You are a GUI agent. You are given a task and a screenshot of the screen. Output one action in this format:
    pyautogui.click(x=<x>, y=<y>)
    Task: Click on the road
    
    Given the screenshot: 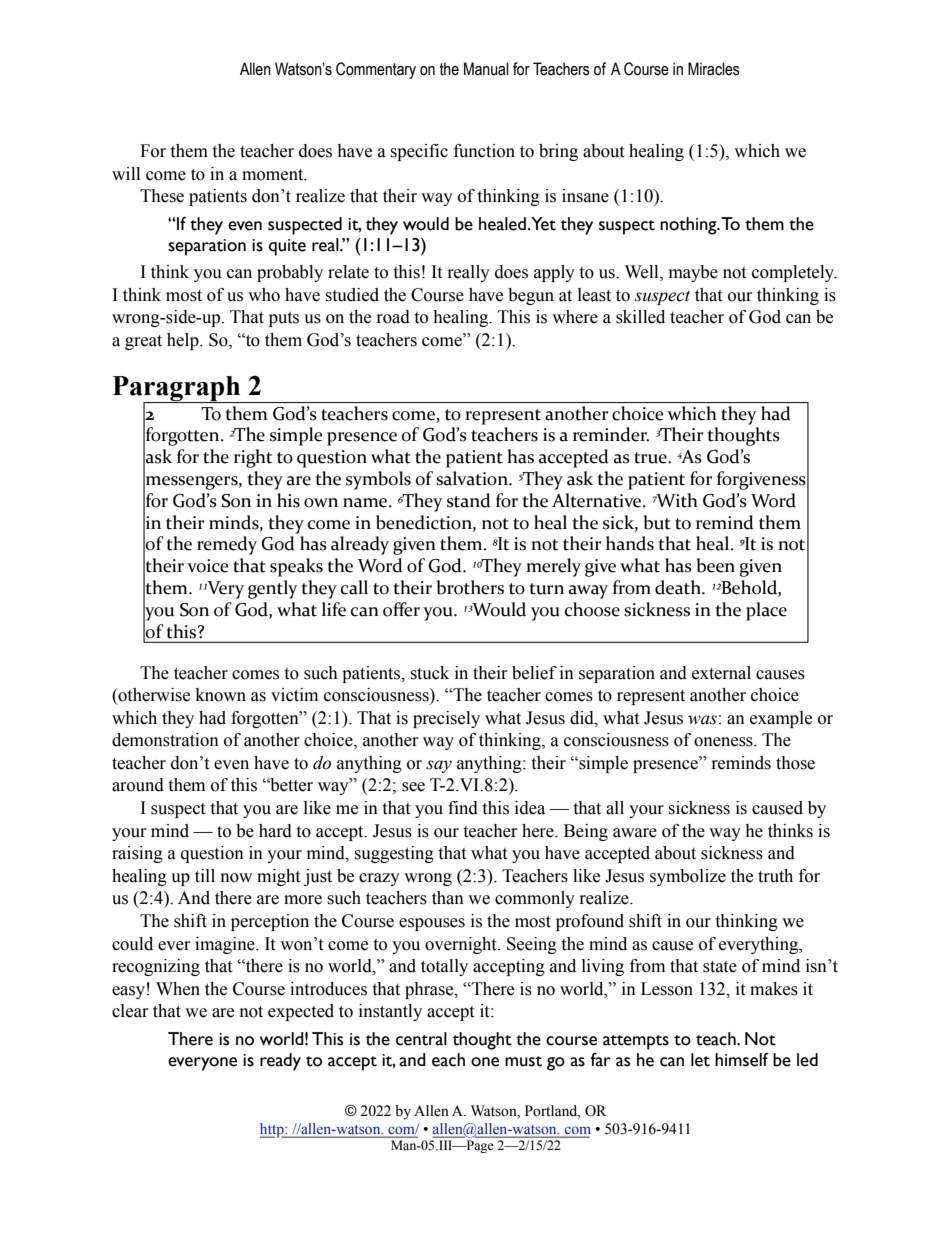 What is the action you would take?
    pyautogui.click(x=393, y=317)
